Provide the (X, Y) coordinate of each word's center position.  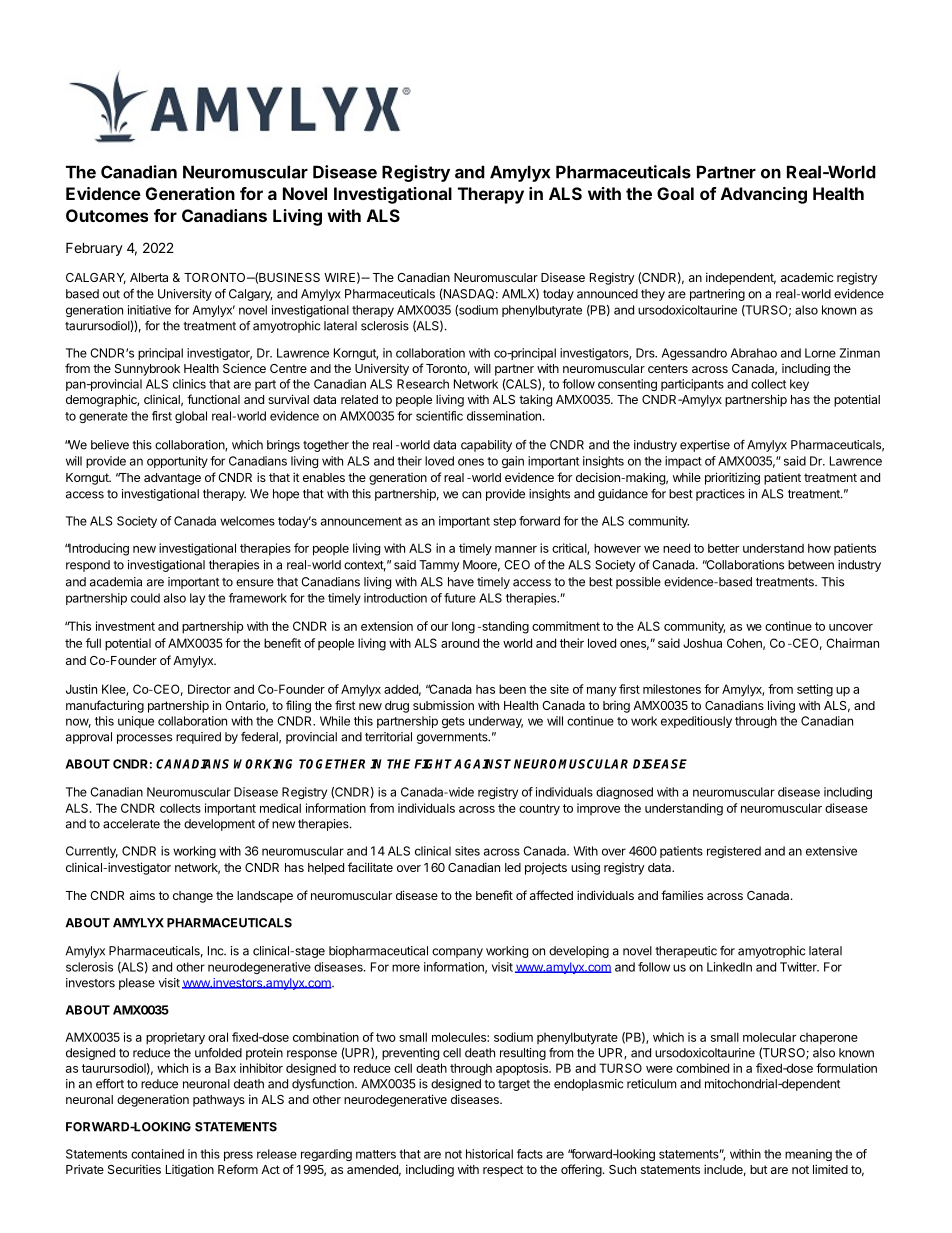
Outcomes (107, 215)
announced (607, 294)
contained (157, 1154)
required (198, 738)
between (811, 565)
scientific (439, 416)
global (191, 417)
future (460, 598)
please (137, 984)
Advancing (764, 195)
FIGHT (434, 764)
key (799, 385)
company (457, 953)
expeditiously (696, 722)
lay (197, 599)
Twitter (799, 967)
